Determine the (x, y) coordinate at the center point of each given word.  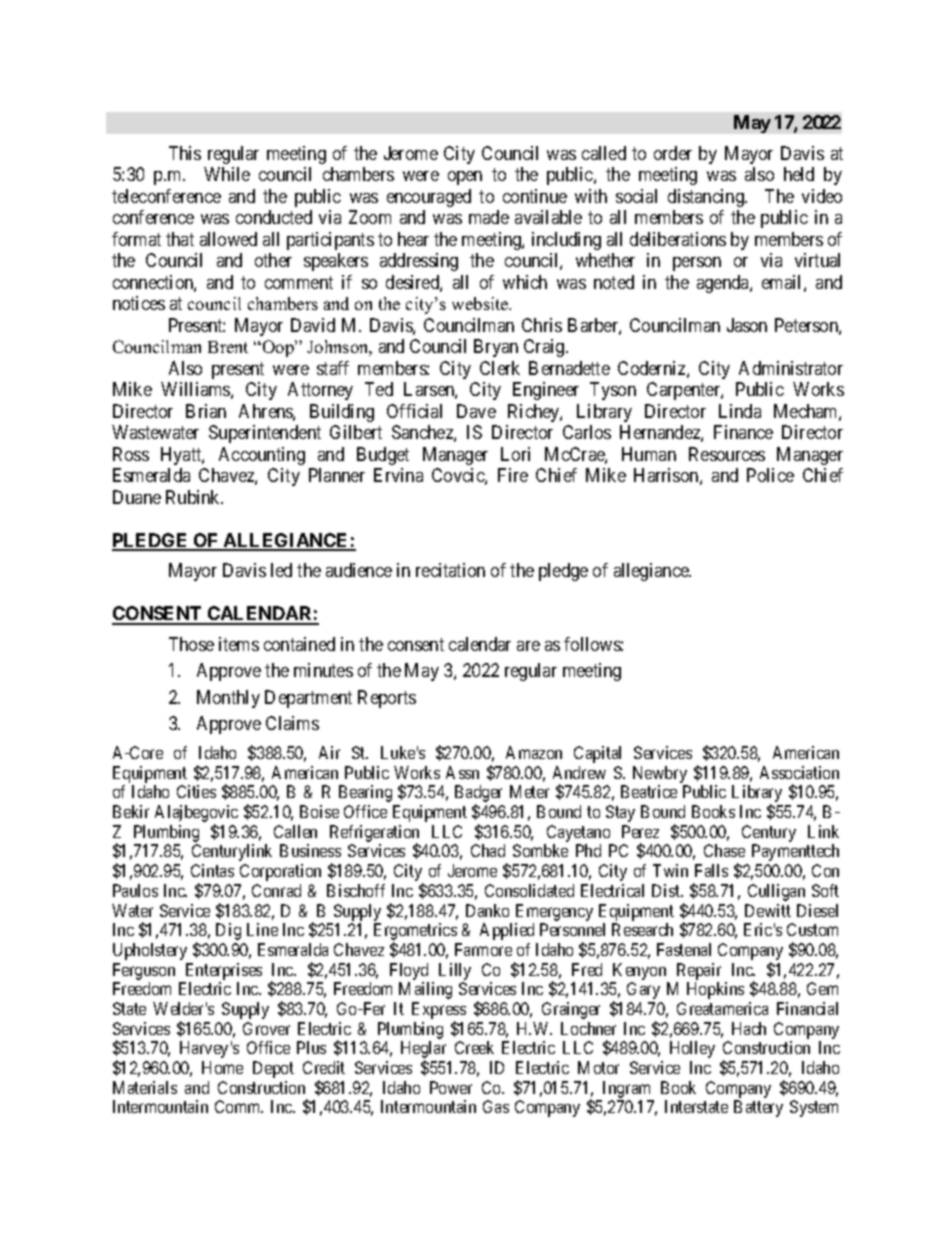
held (799, 174)
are (528, 646)
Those (191, 644)
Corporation (280, 872)
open (465, 178)
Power (451, 1087)
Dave (476, 411)
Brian (206, 411)
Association (799, 772)
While (227, 174)
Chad (488, 850)
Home (222, 1067)
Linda (740, 411)
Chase (724, 850)
